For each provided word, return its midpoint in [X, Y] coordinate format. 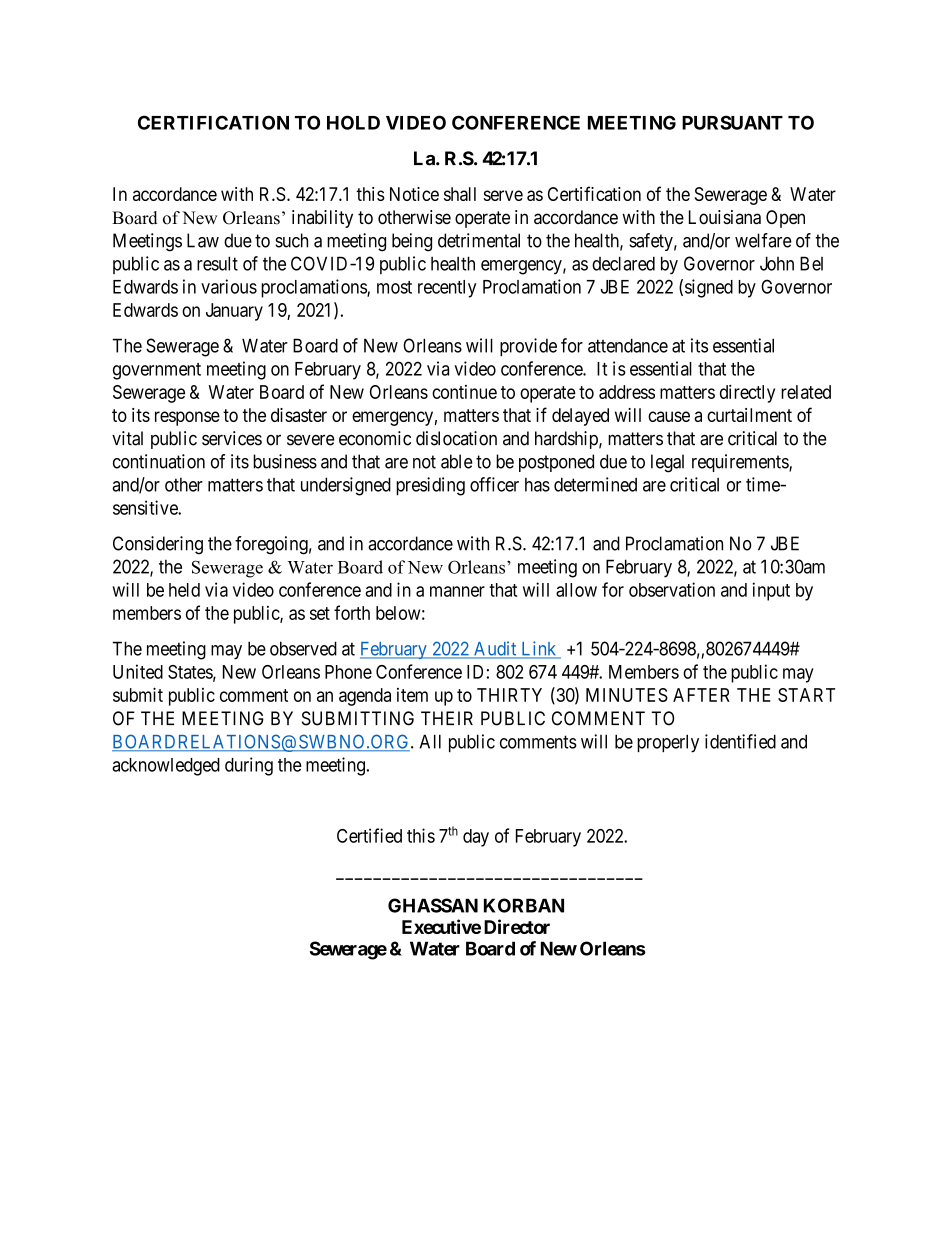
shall [460, 194]
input [771, 591]
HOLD [353, 122]
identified [740, 741]
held [184, 590]
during [249, 766]
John [777, 263]
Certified [369, 835]
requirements [741, 463]
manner [457, 591]
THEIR [447, 718]
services [232, 438]
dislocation [456, 438]
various [229, 286]
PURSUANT [732, 122]
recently [447, 289]
